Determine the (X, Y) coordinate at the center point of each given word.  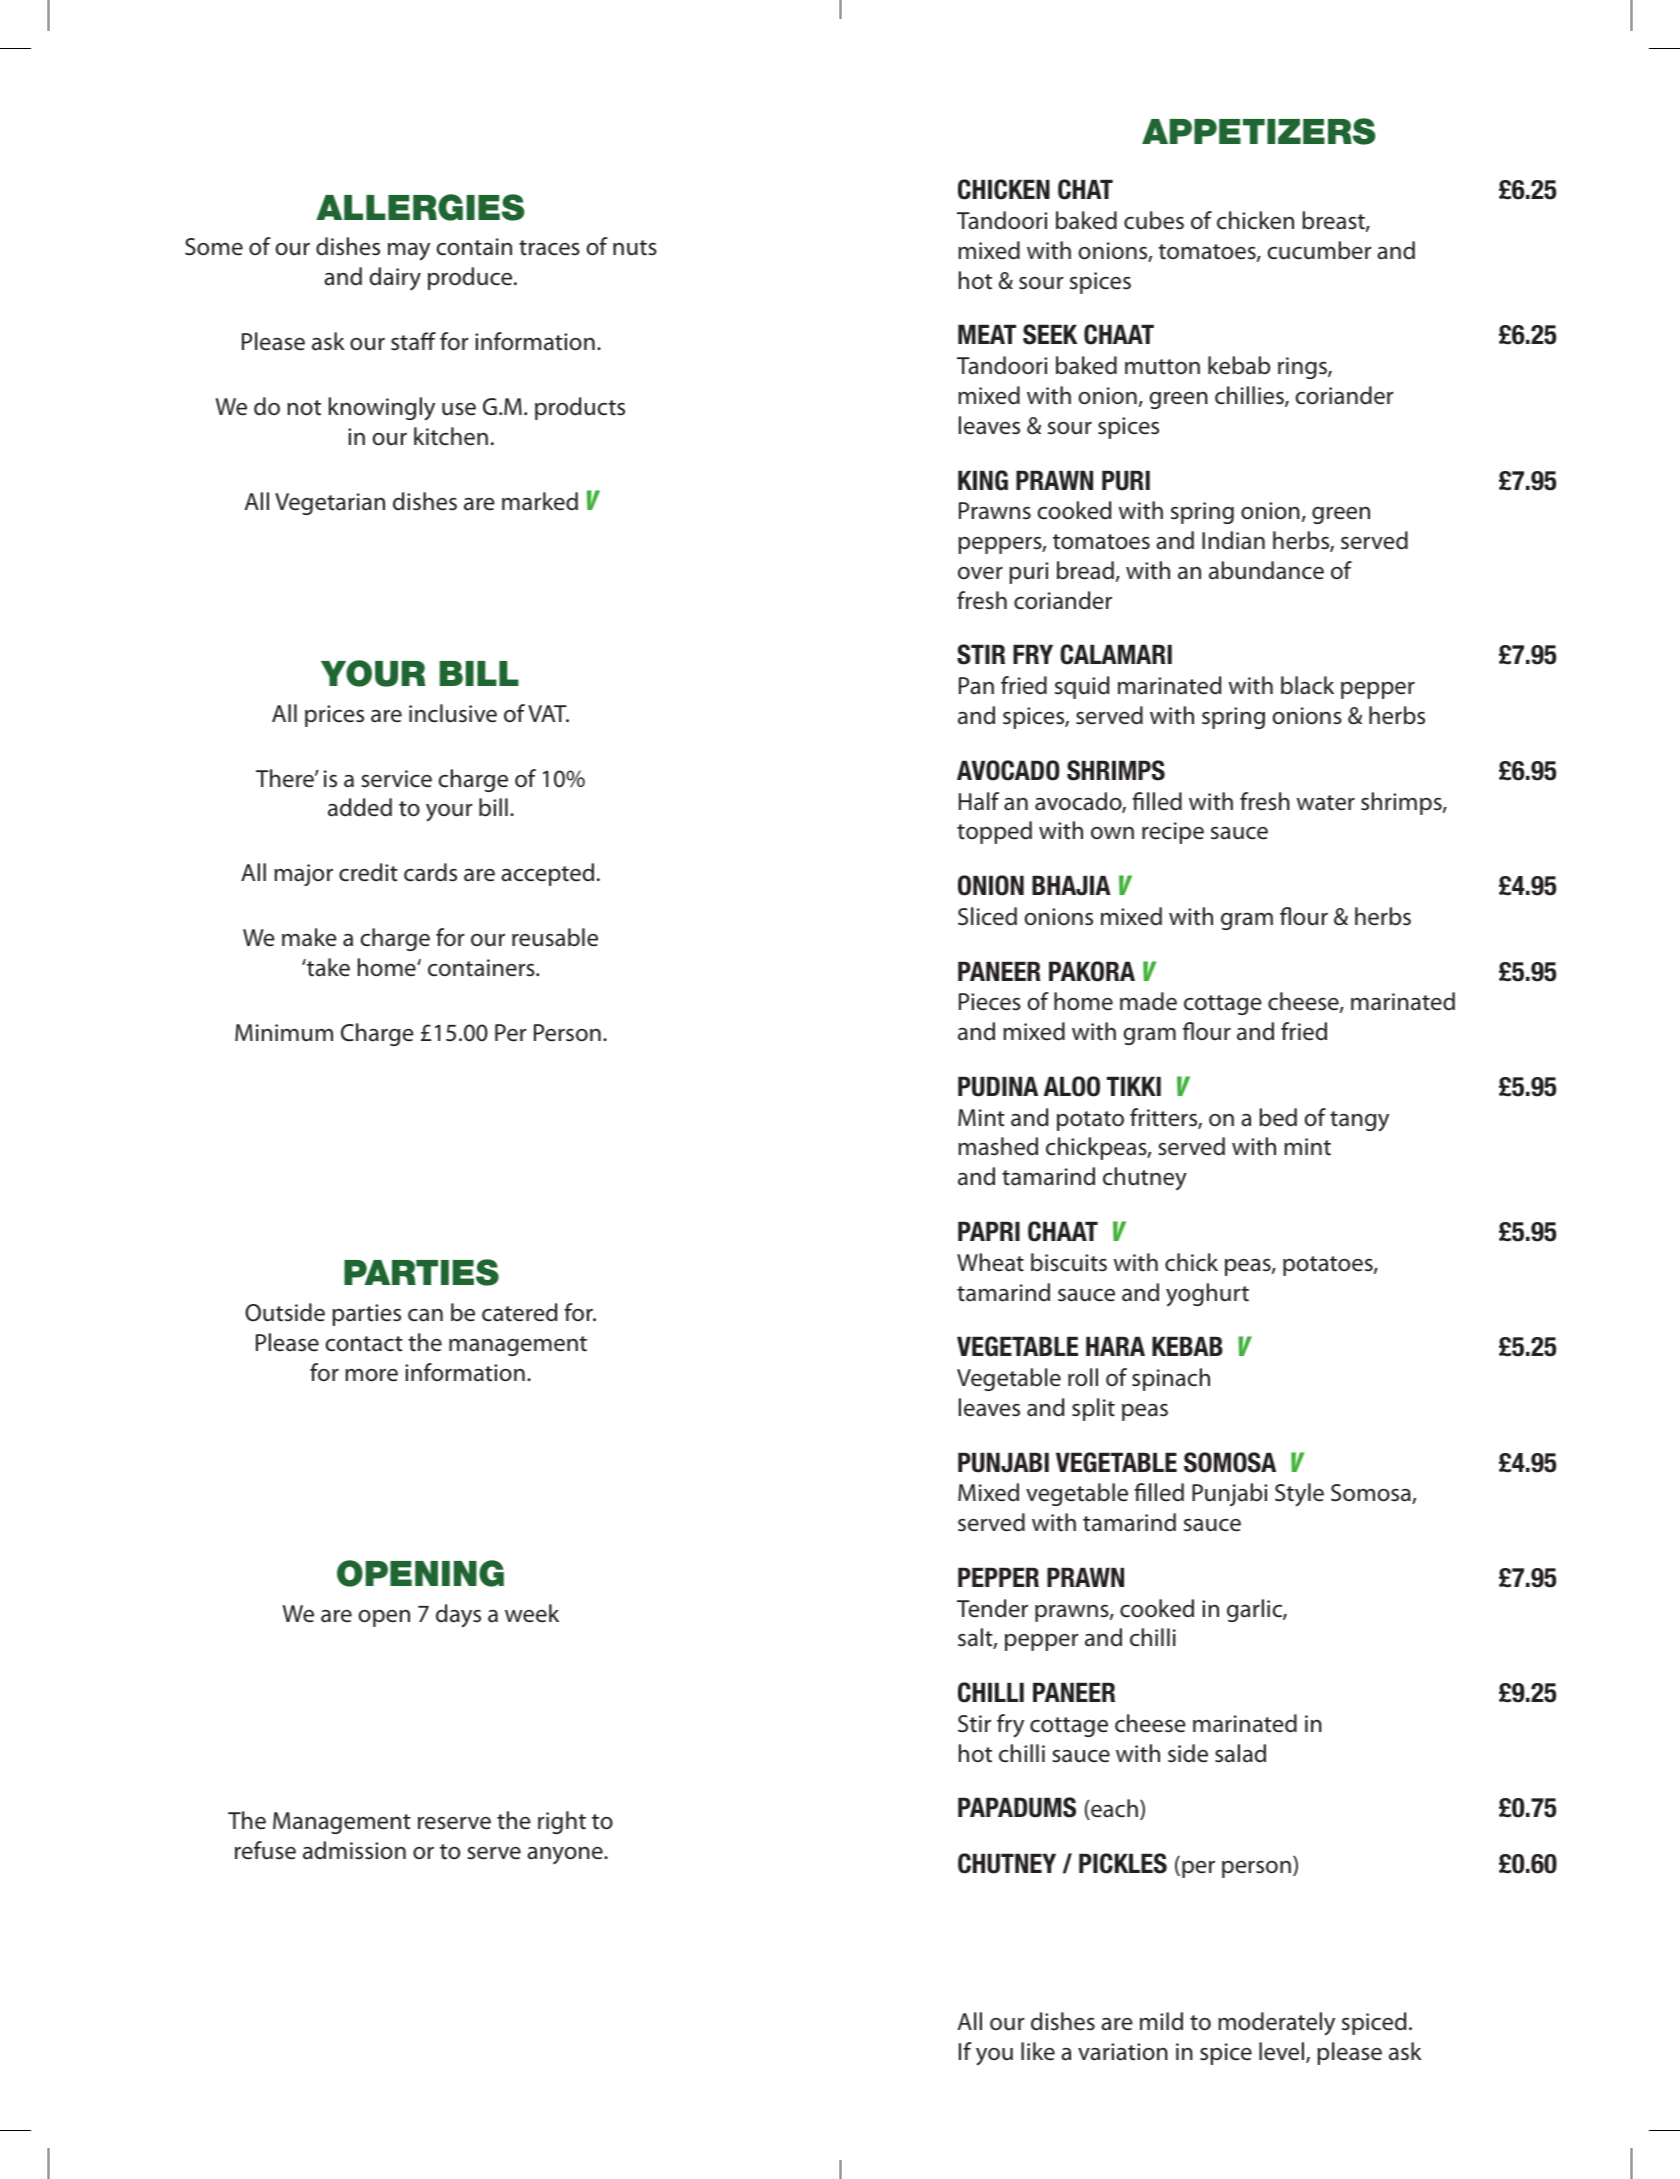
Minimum (284, 1033)
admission (354, 1850)
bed (1278, 1117)
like (1038, 2051)
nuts (635, 248)
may (409, 252)
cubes (1154, 220)
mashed (998, 1146)
